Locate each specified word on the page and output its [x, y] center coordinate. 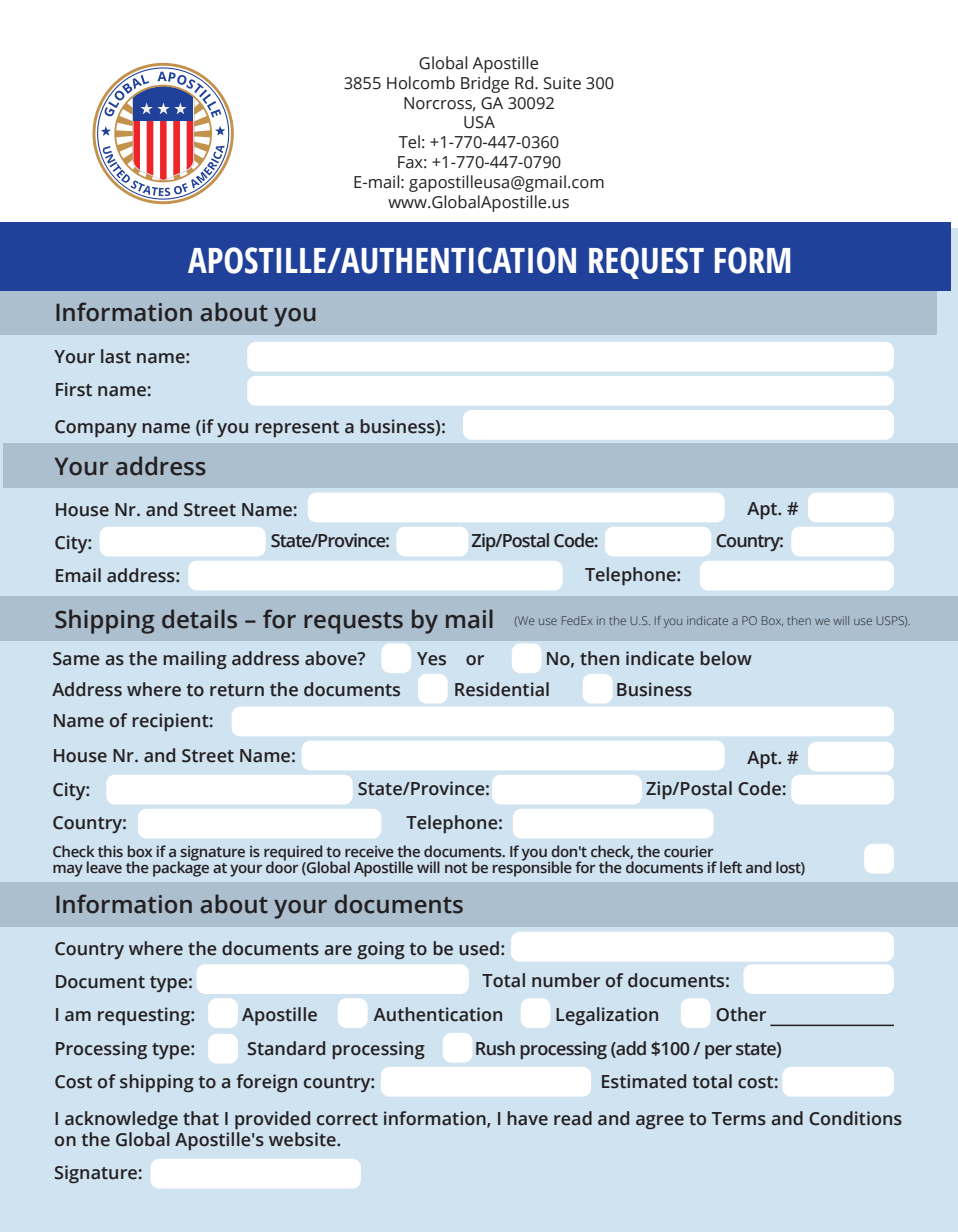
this [110, 851]
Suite [562, 83]
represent [297, 429]
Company [96, 428]
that [201, 1118]
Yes [431, 659]
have [527, 1118]
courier [688, 851]
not [456, 868]
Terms [739, 1119]
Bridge [485, 84]
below [726, 658]
